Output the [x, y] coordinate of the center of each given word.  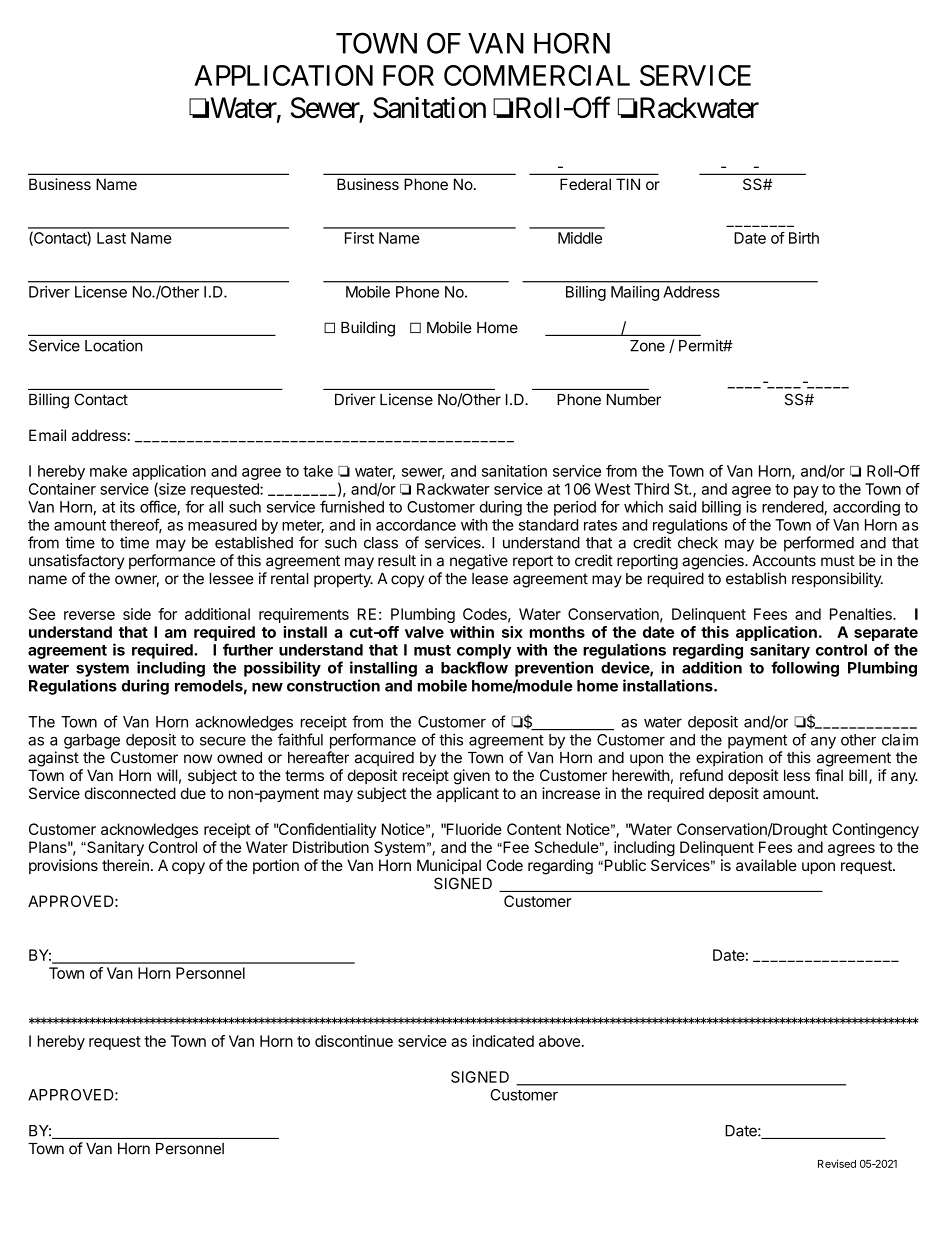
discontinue [354, 1041]
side [137, 614]
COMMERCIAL [537, 75]
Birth [804, 238]
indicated [503, 1041]
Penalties [862, 614]
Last [111, 238]
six [512, 632]
